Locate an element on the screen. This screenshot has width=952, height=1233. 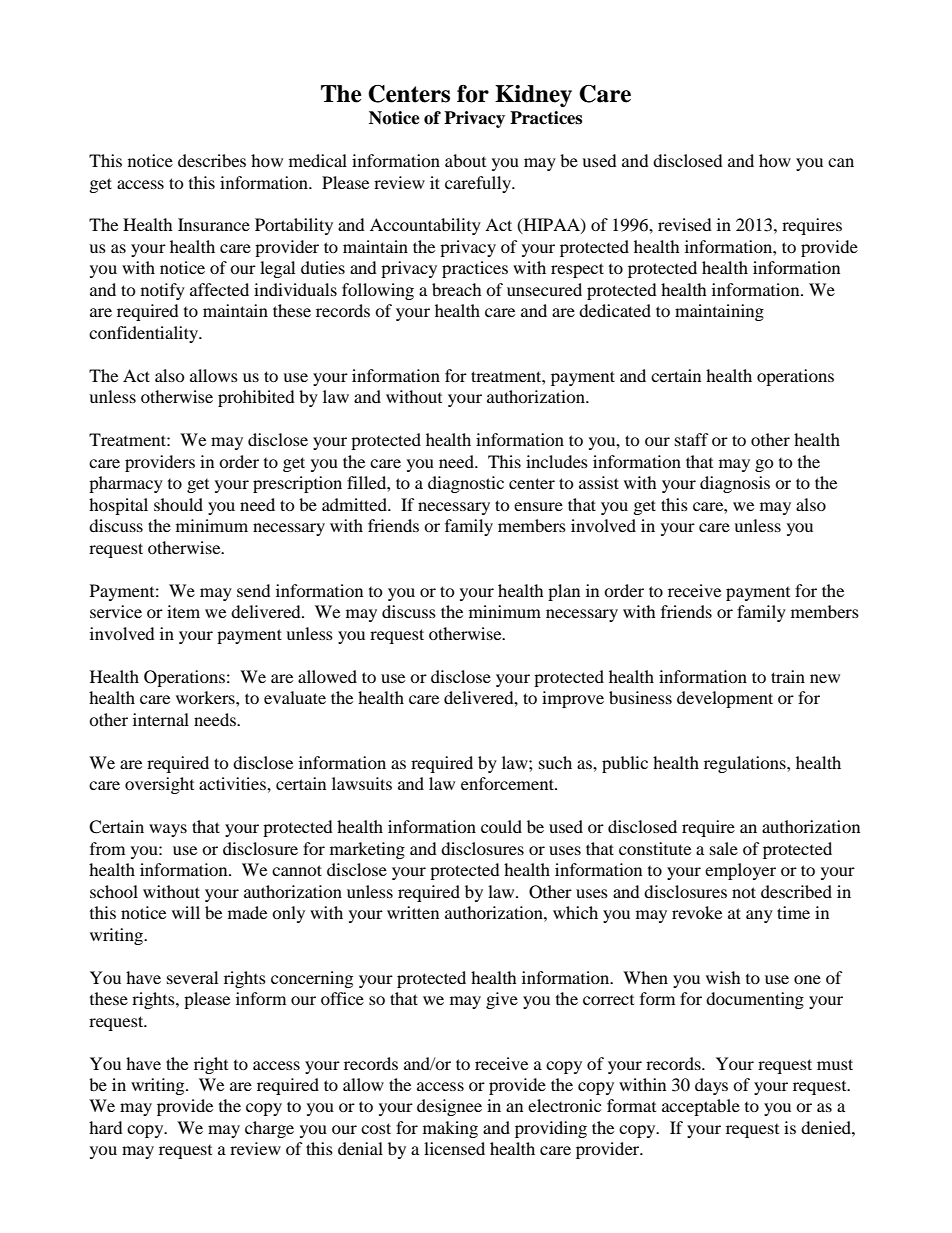
making is located at coordinates (450, 1129).
